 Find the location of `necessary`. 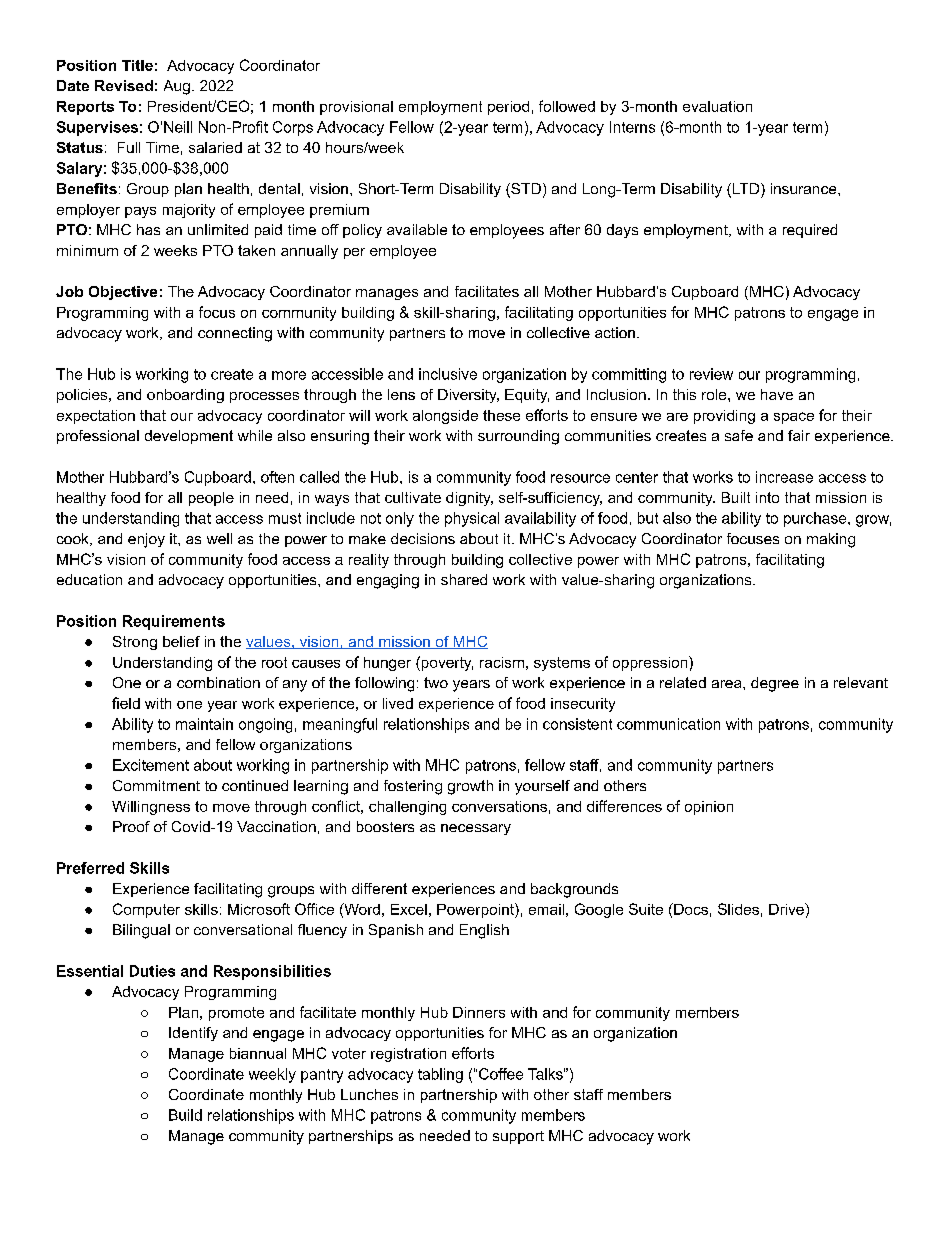

necessary is located at coordinates (476, 829).
